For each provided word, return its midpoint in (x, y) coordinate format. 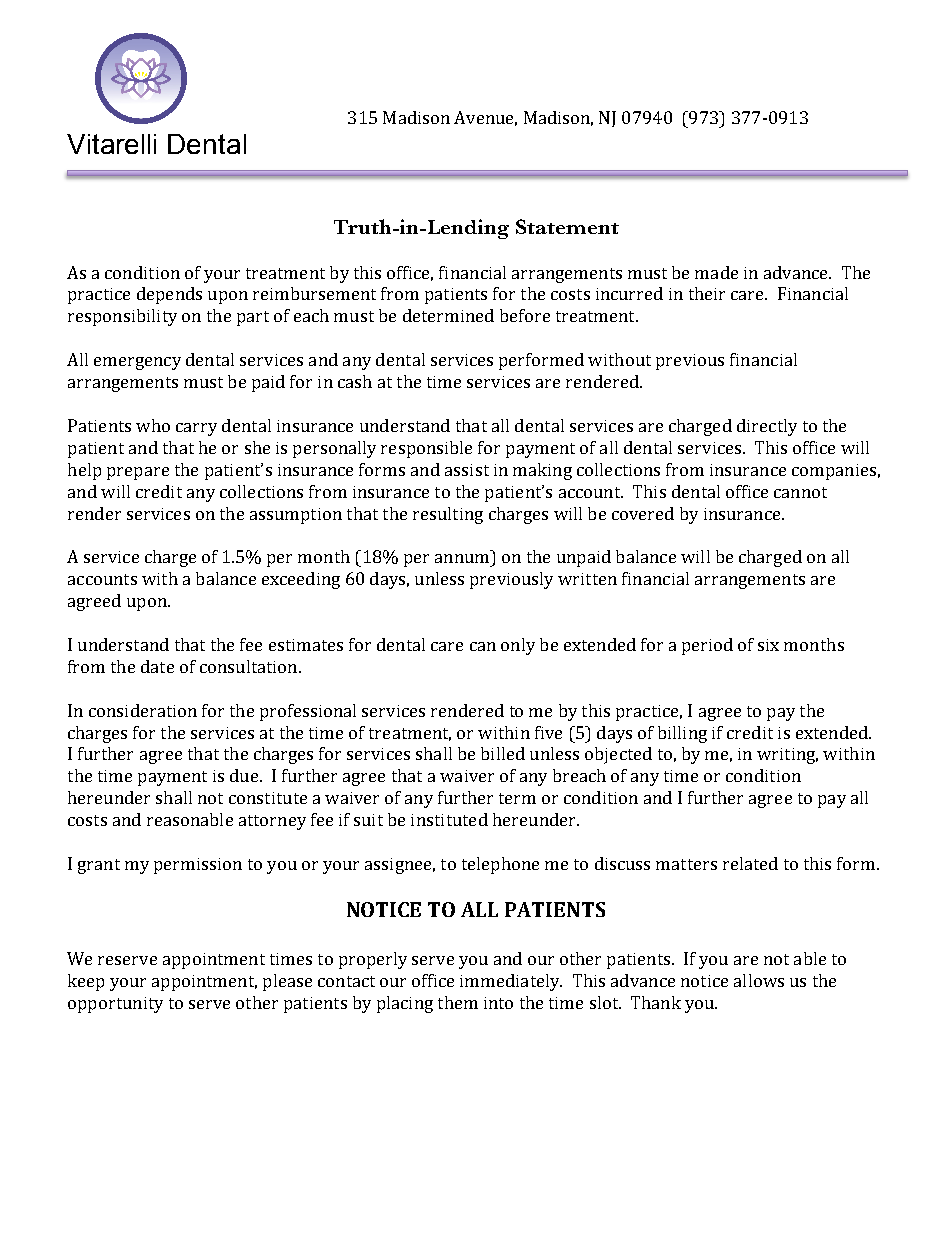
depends (169, 295)
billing (682, 734)
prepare (138, 473)
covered (643, 513)
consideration (143, 710)
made (716, 272)
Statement (567, 226)
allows (759, 980)
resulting (448, 515)
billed (503, 753)
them (458, 1002)
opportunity (115, 1005)
